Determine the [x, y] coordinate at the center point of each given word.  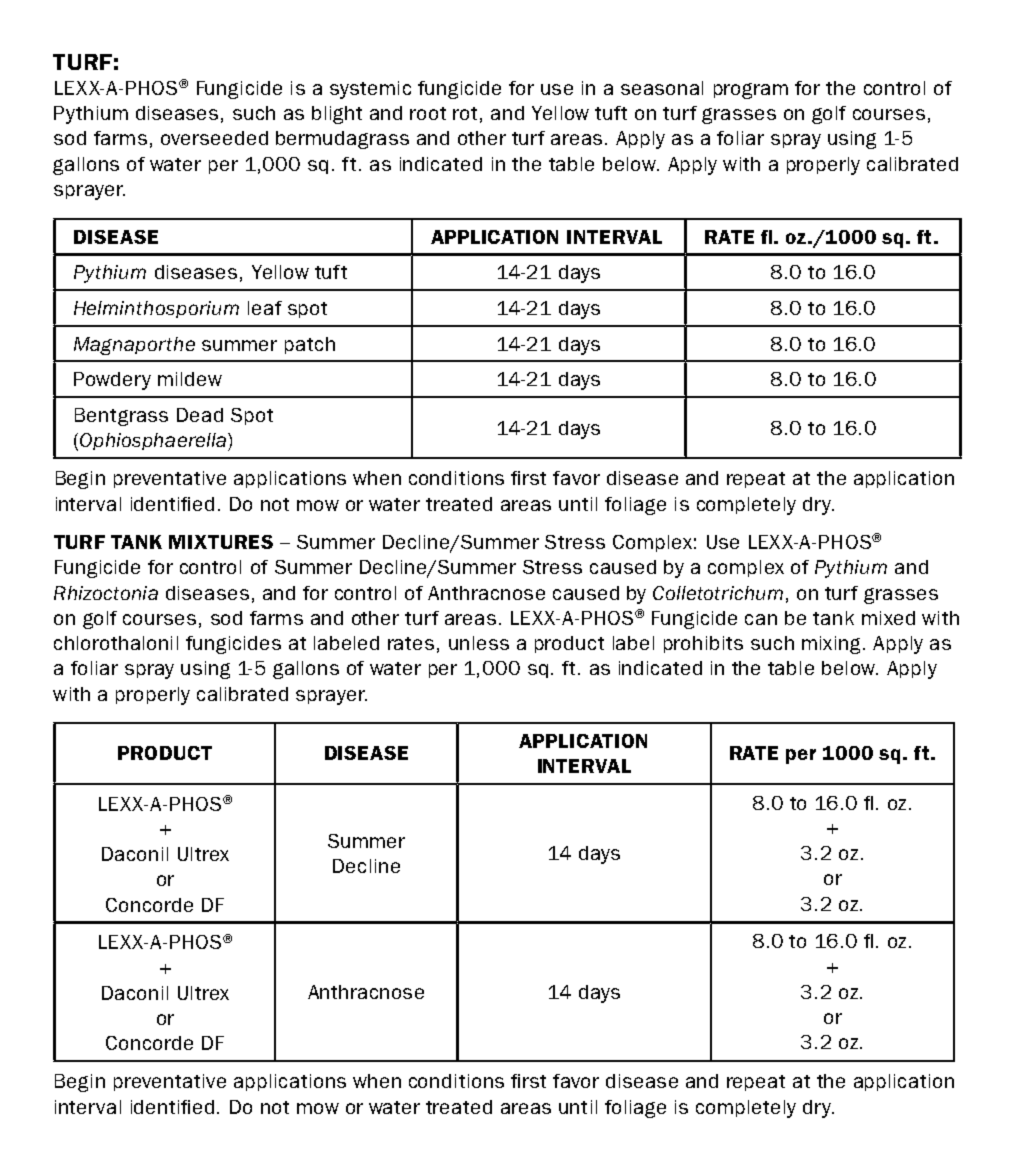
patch [310, 345]
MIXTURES [221, 542]
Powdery [112, 381]
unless [479, 643]
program [751, 91]
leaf [265, 308]
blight [337, 115]
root [428, 113]
